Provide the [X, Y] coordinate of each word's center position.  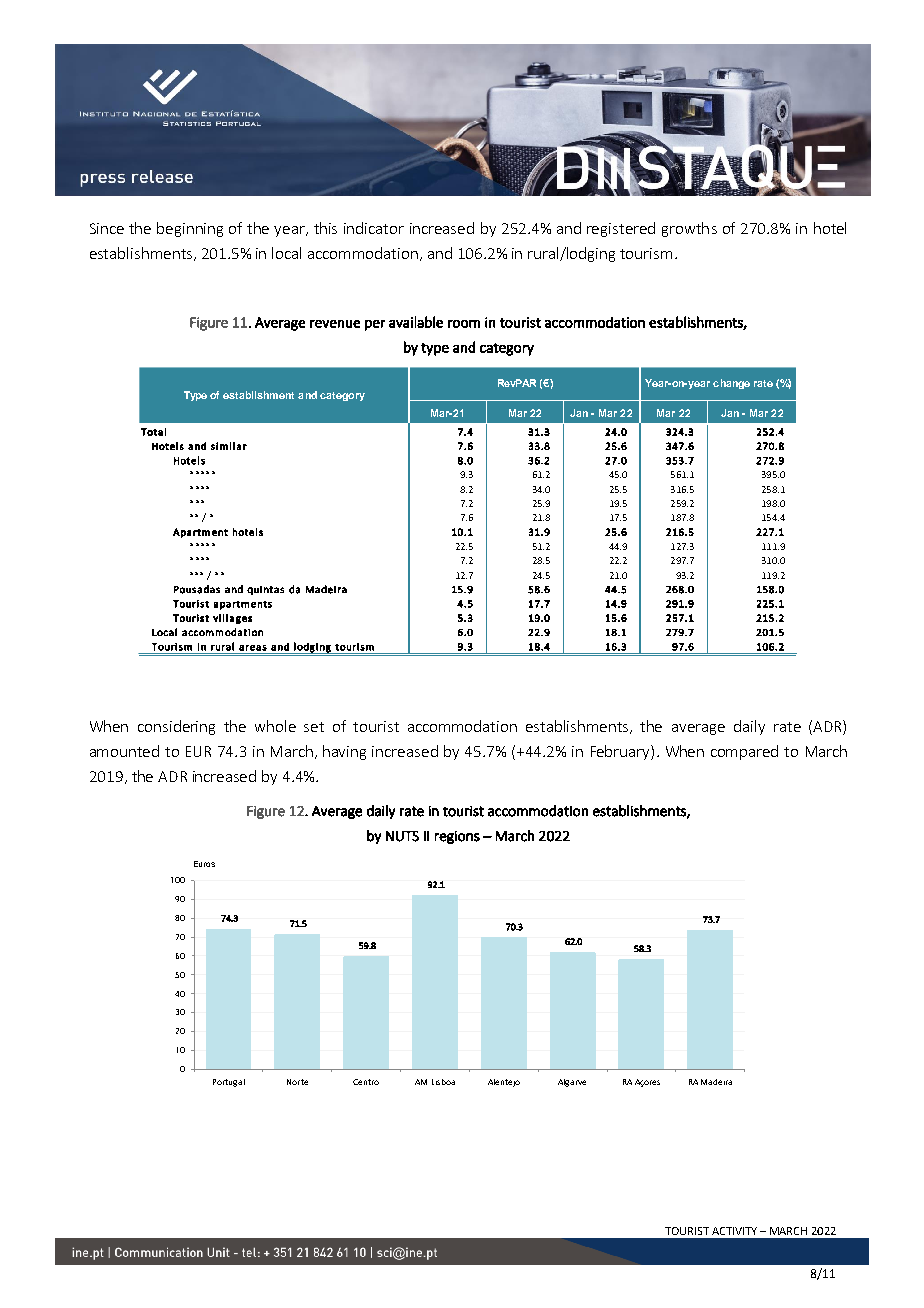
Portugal [229, 1083]
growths [689, 229]
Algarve [572, 1083]
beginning [190, 229]
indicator [374, 228]
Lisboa [443, 1082]
